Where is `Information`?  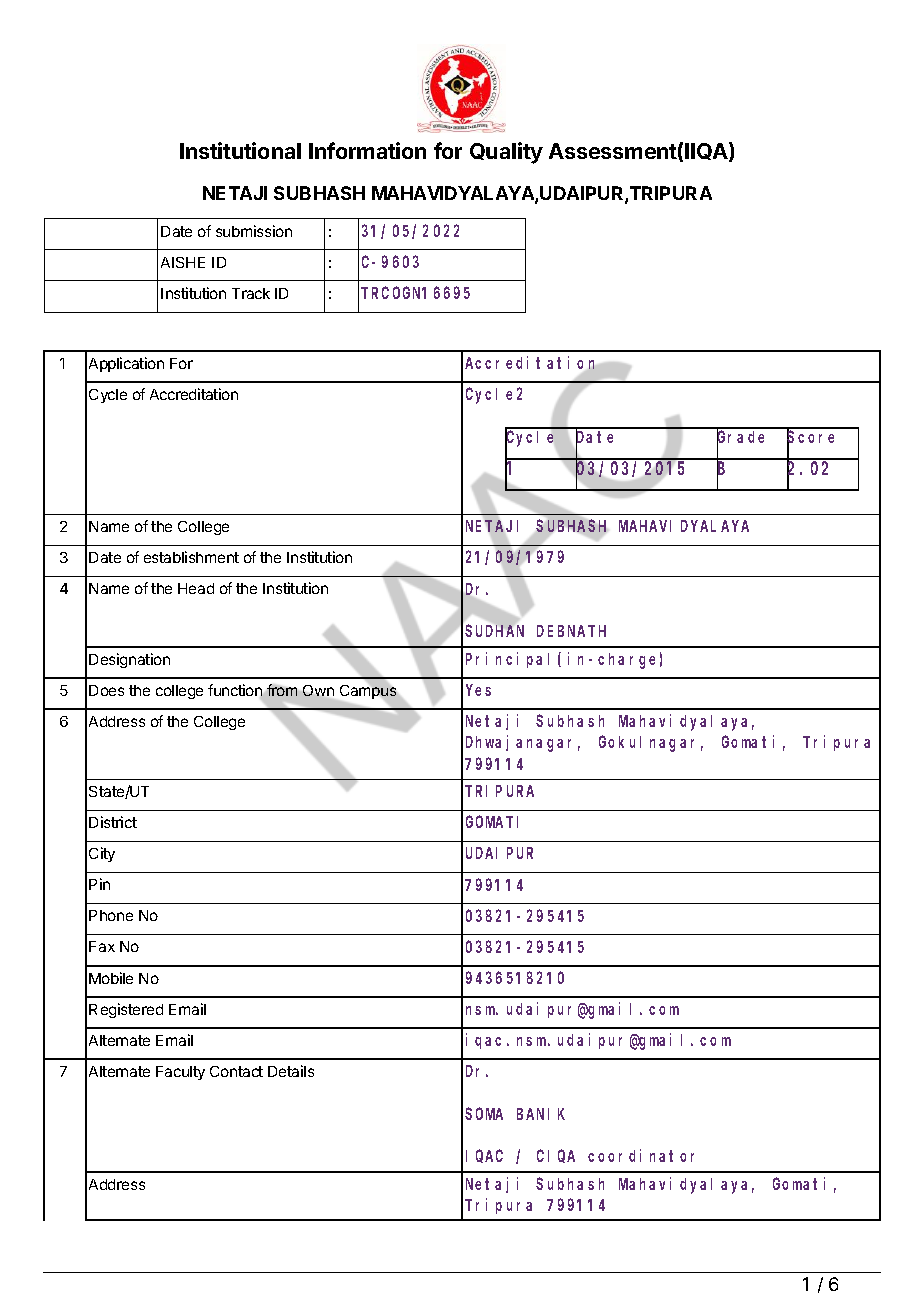
Information is located at coordinates (367, 150).
